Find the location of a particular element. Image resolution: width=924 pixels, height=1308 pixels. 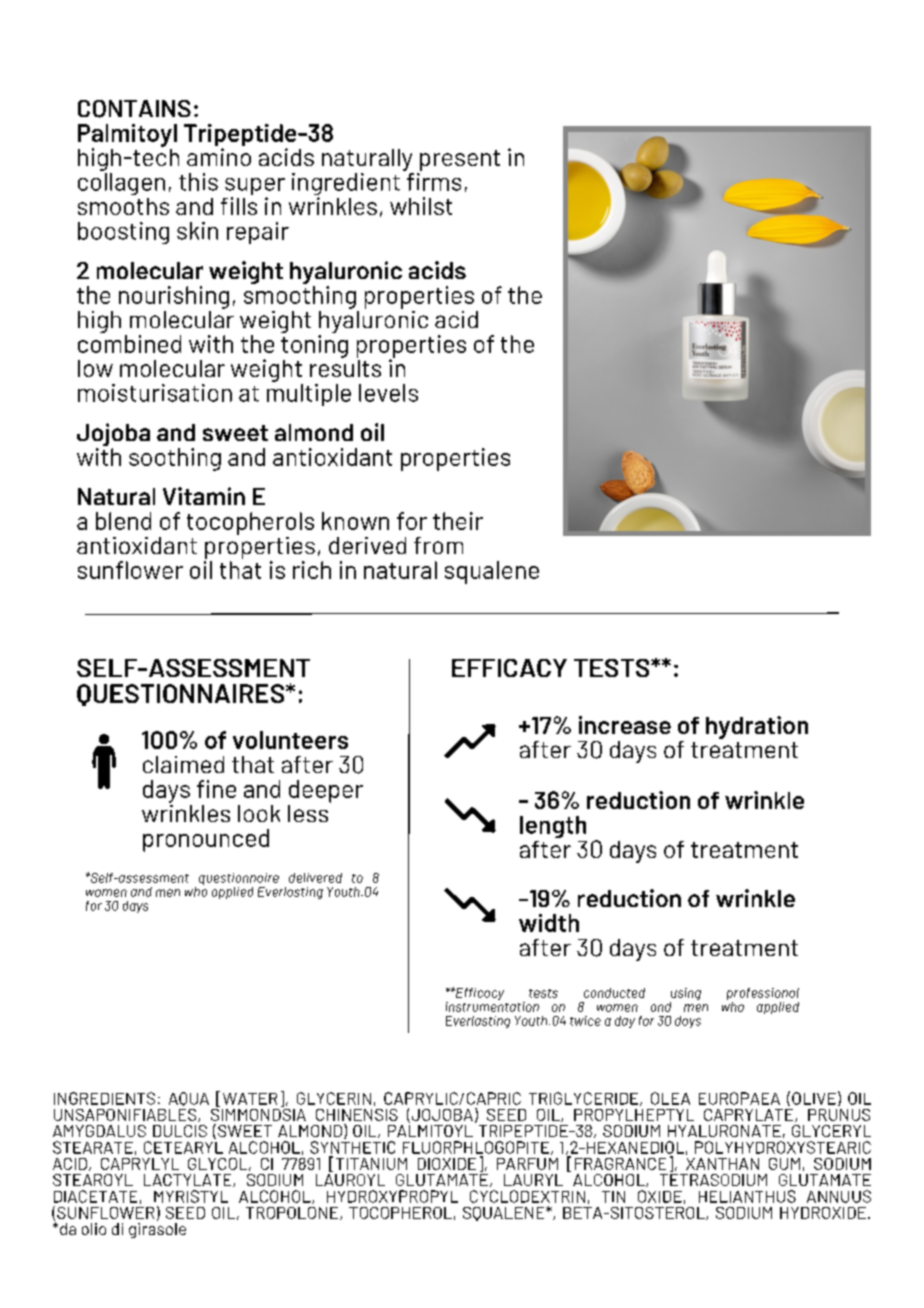

amino is located at coordinates (219, 157).
